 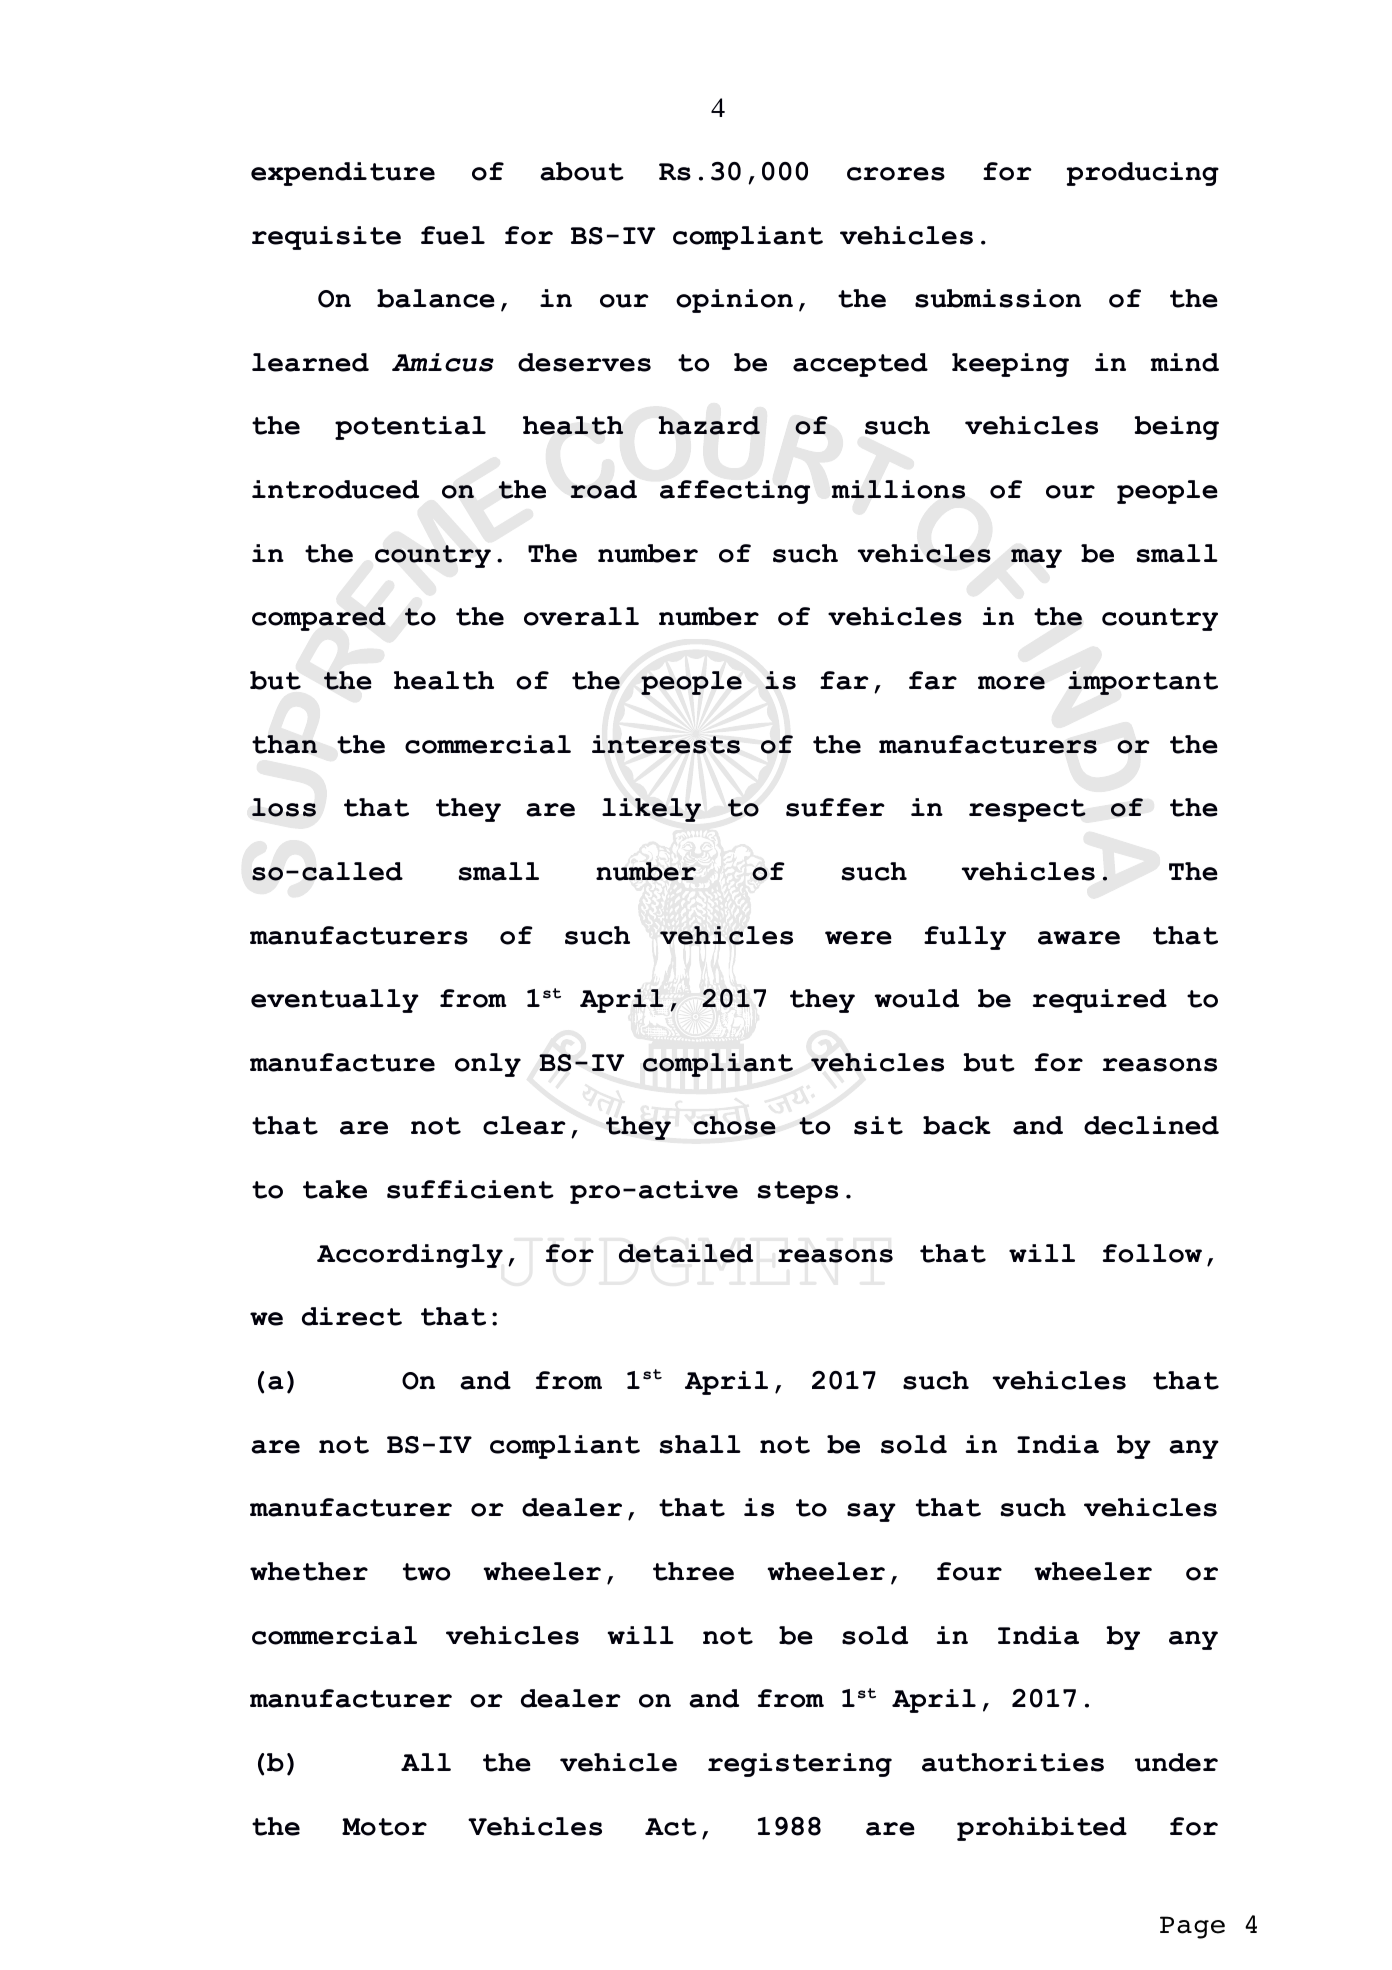 What do you see at coordinates (1143, 174) in the screenshot?
I see `producing` at bounding box center [1143, 174].
